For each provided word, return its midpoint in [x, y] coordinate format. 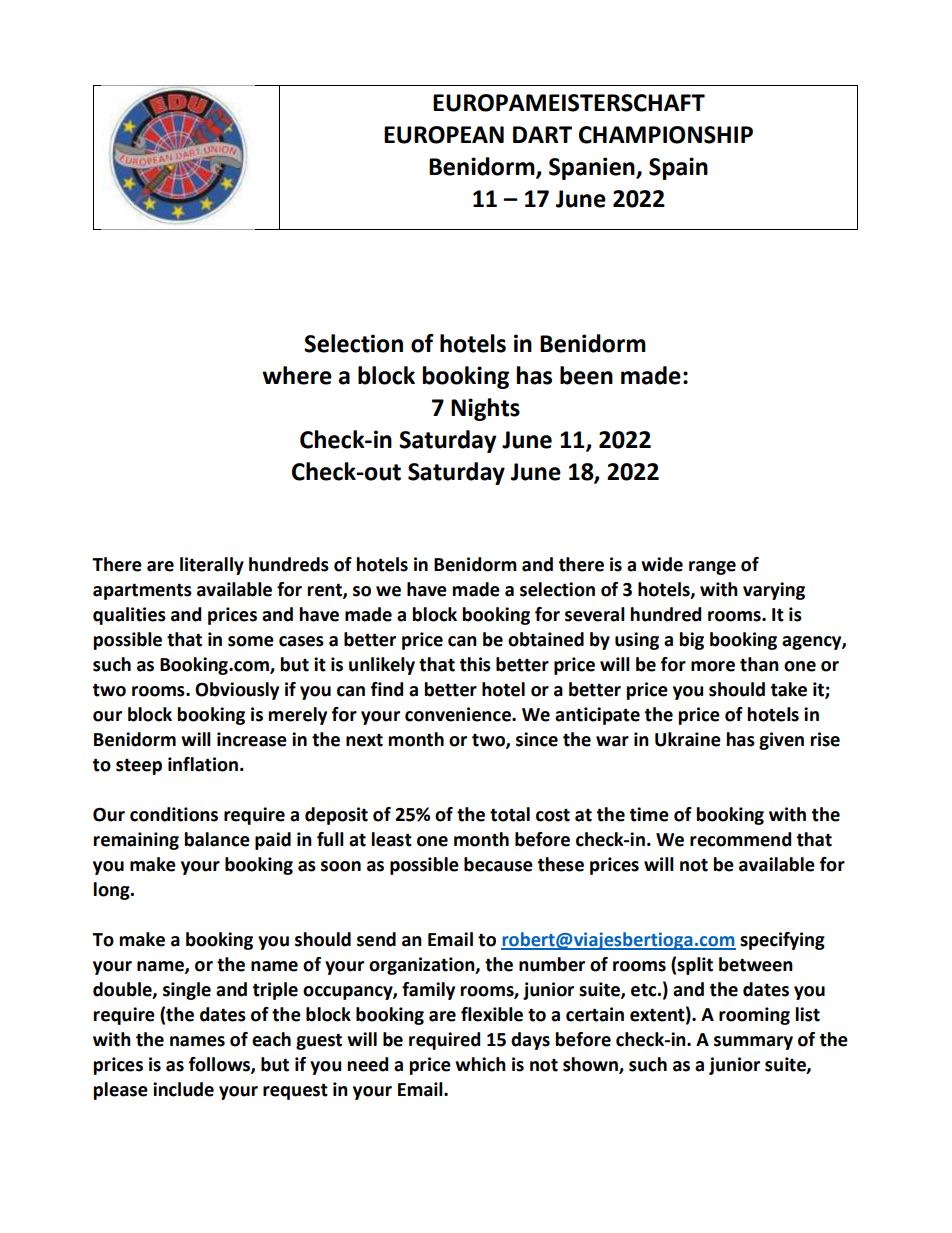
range [712, 568]
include [183, 1089]
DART [542, 134]
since [537, 739]
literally [212, 566]
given [781, 741]
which [480, 1064]
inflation [203, 764]
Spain [678, 168]
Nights [485, 409]
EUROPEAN [444, 135]
